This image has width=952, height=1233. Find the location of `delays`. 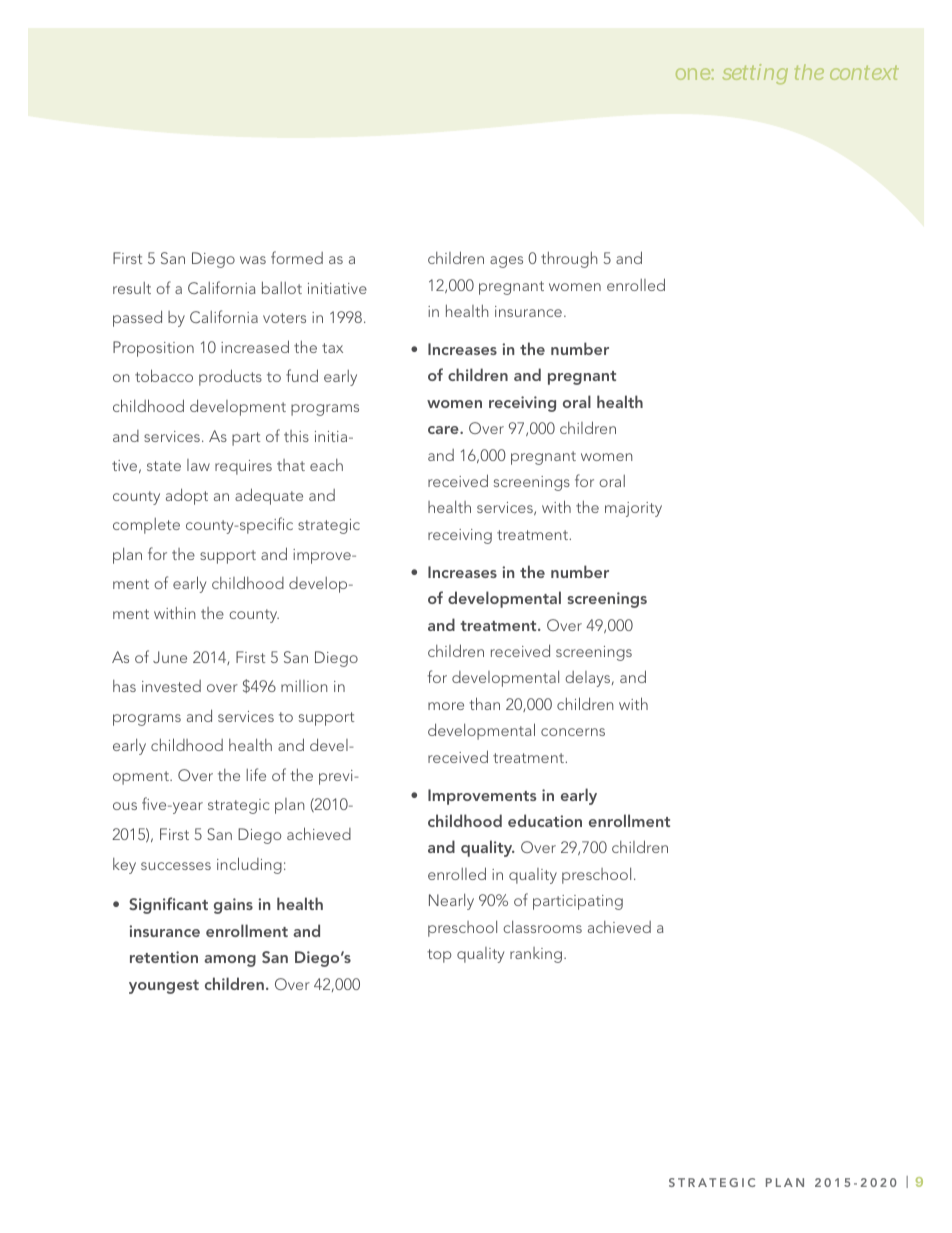

delays is located at coordinates (589, 679).
